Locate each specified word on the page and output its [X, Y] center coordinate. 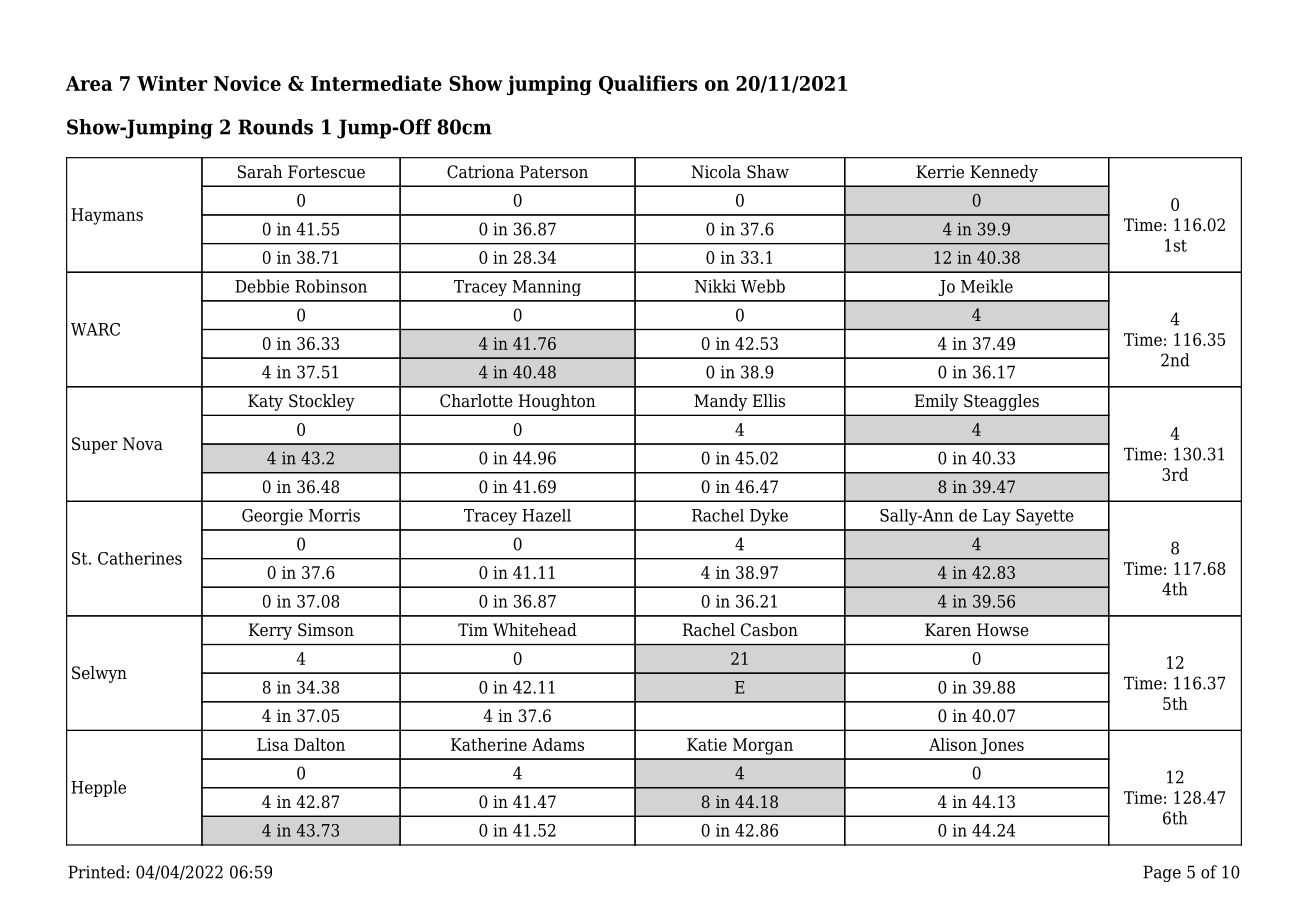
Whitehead [535, 630]
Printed [96, 872]
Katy [265, 402]
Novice [247, 83]
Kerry [270, 631]
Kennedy [1004, 173]
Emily [936, 402]
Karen [948, 630]
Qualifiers [648, 85]
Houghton [557, 402]
